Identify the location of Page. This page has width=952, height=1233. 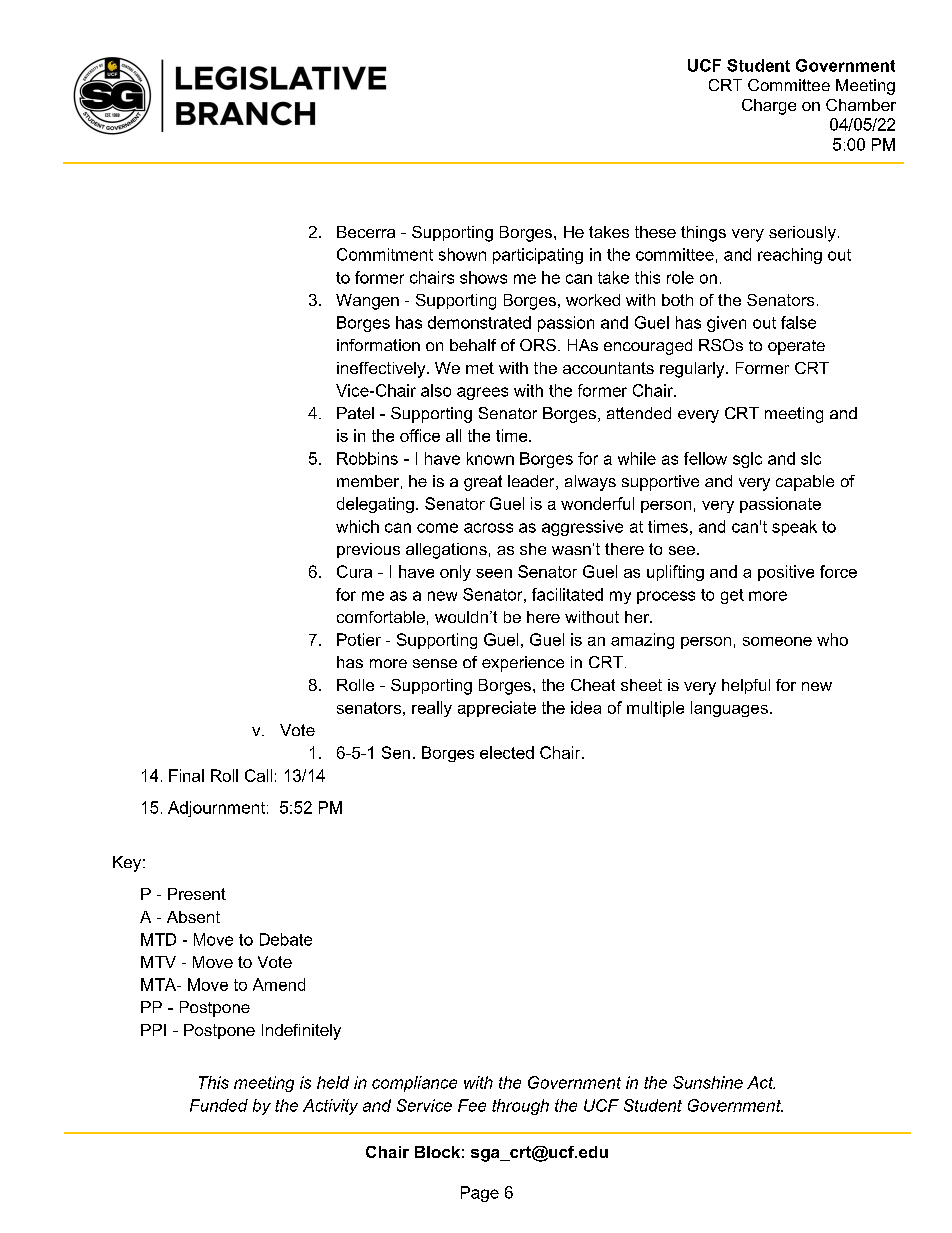
(480, 1194).
